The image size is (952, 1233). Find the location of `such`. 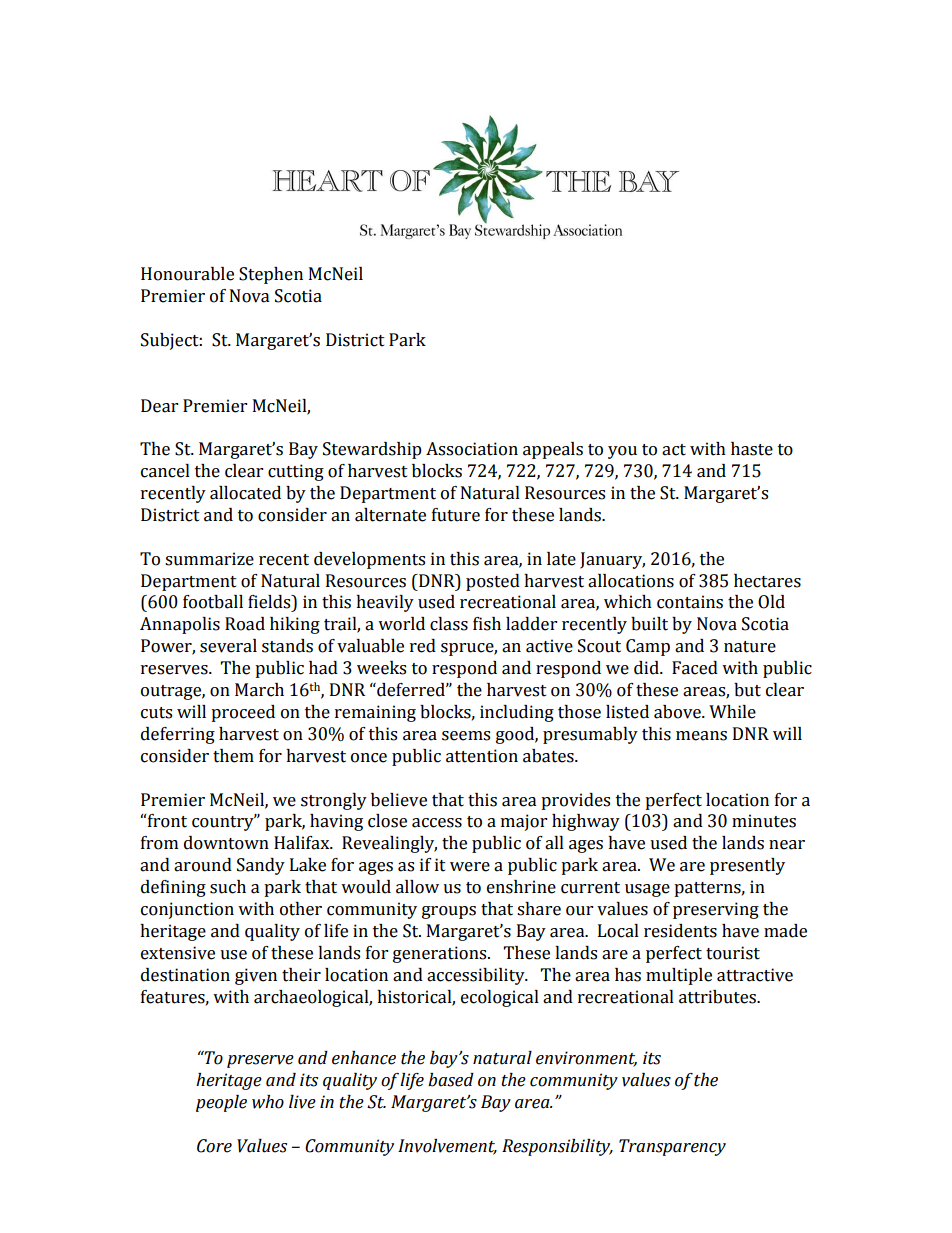

such is located at coordinates (228, 887).
